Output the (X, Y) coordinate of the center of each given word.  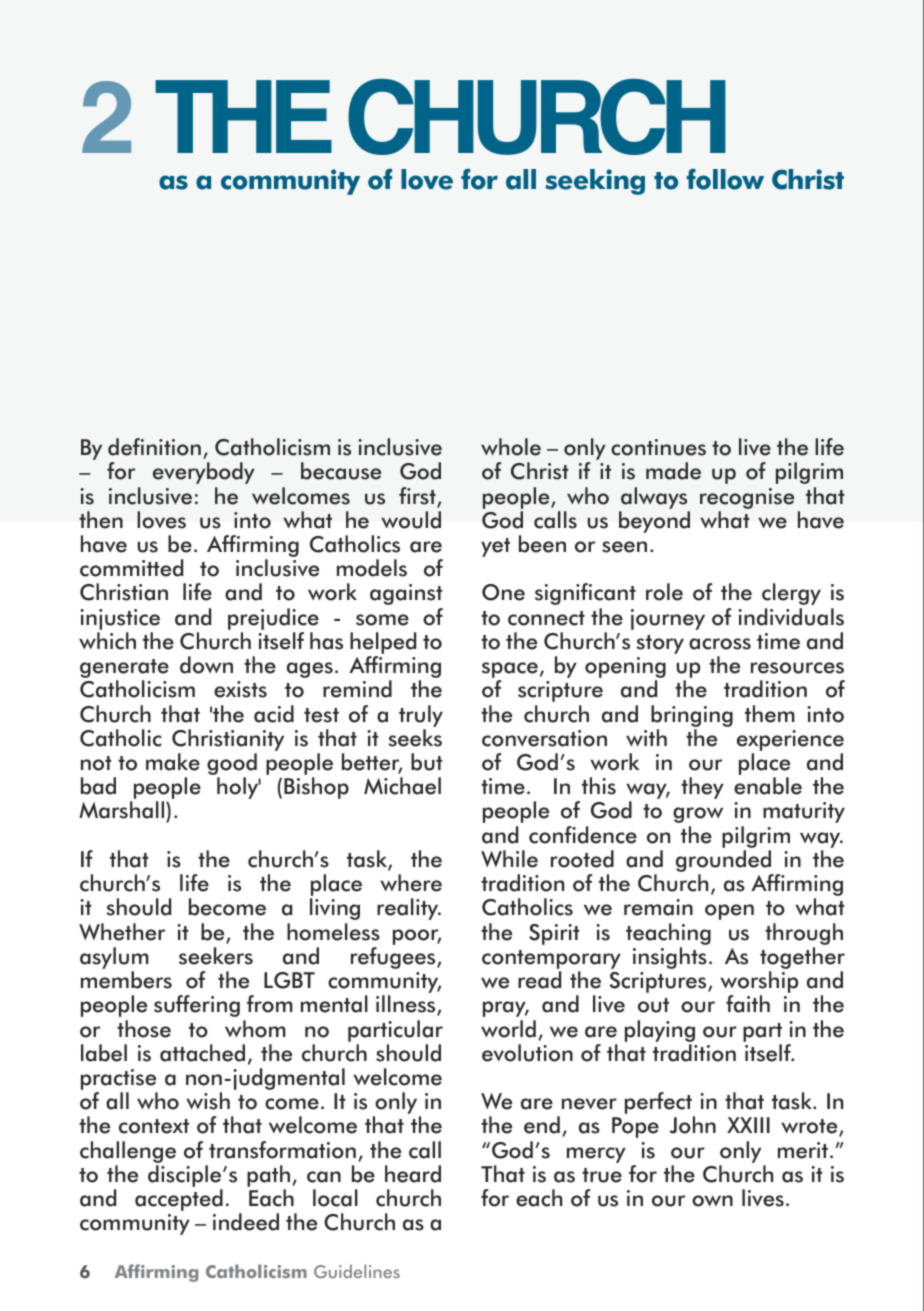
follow (725, 179)
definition (154, 447)
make (173, 762)
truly (421, 716)
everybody (204, 473)
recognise (747, 498)
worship (759, 983)
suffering (197, 1006)
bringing (692, 716)
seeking (595, 182)
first (418, 497)
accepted (179, 1200)
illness (407, 1005)
